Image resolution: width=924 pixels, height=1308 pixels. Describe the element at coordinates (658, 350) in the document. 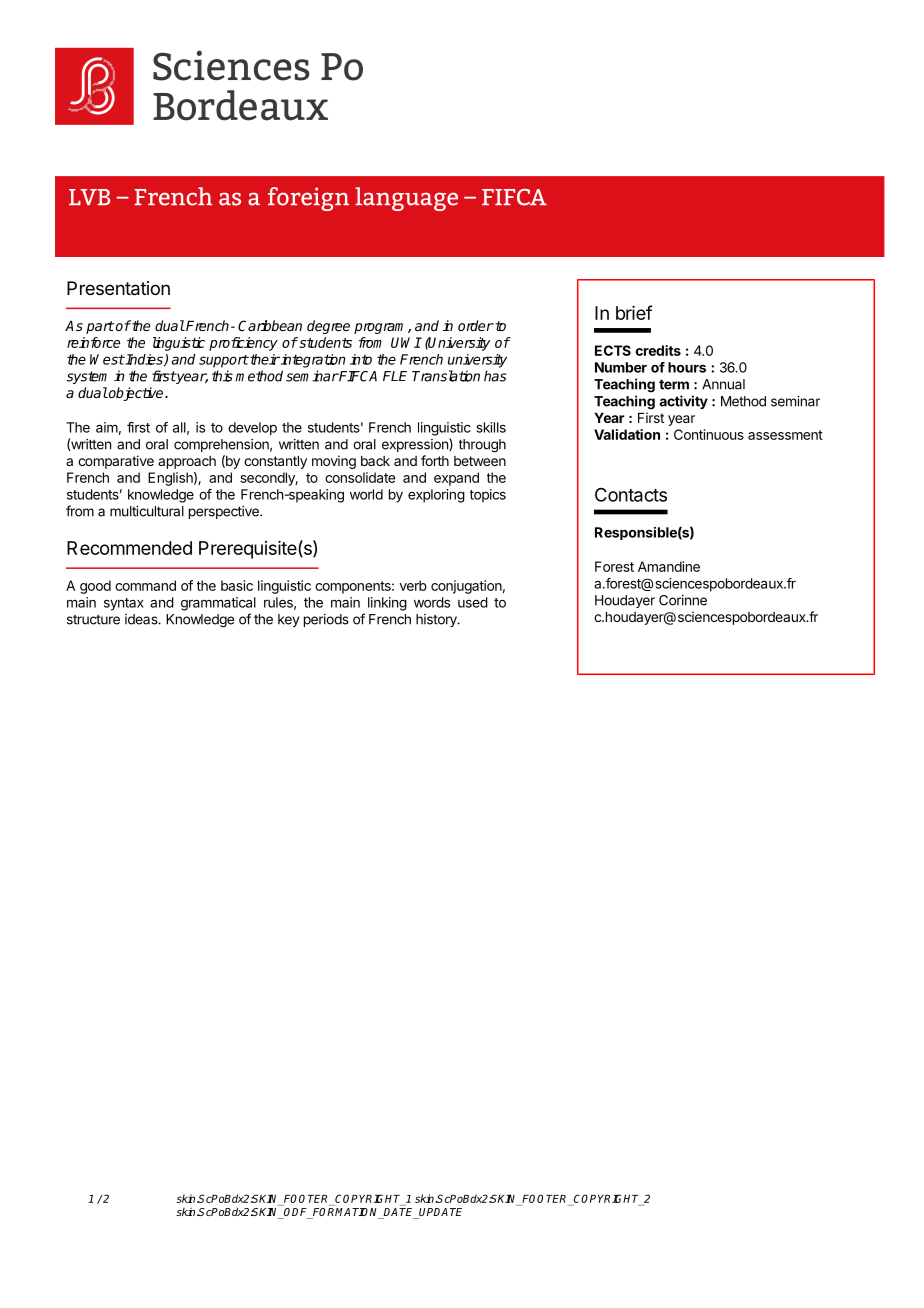

I see `credits` at that location.
